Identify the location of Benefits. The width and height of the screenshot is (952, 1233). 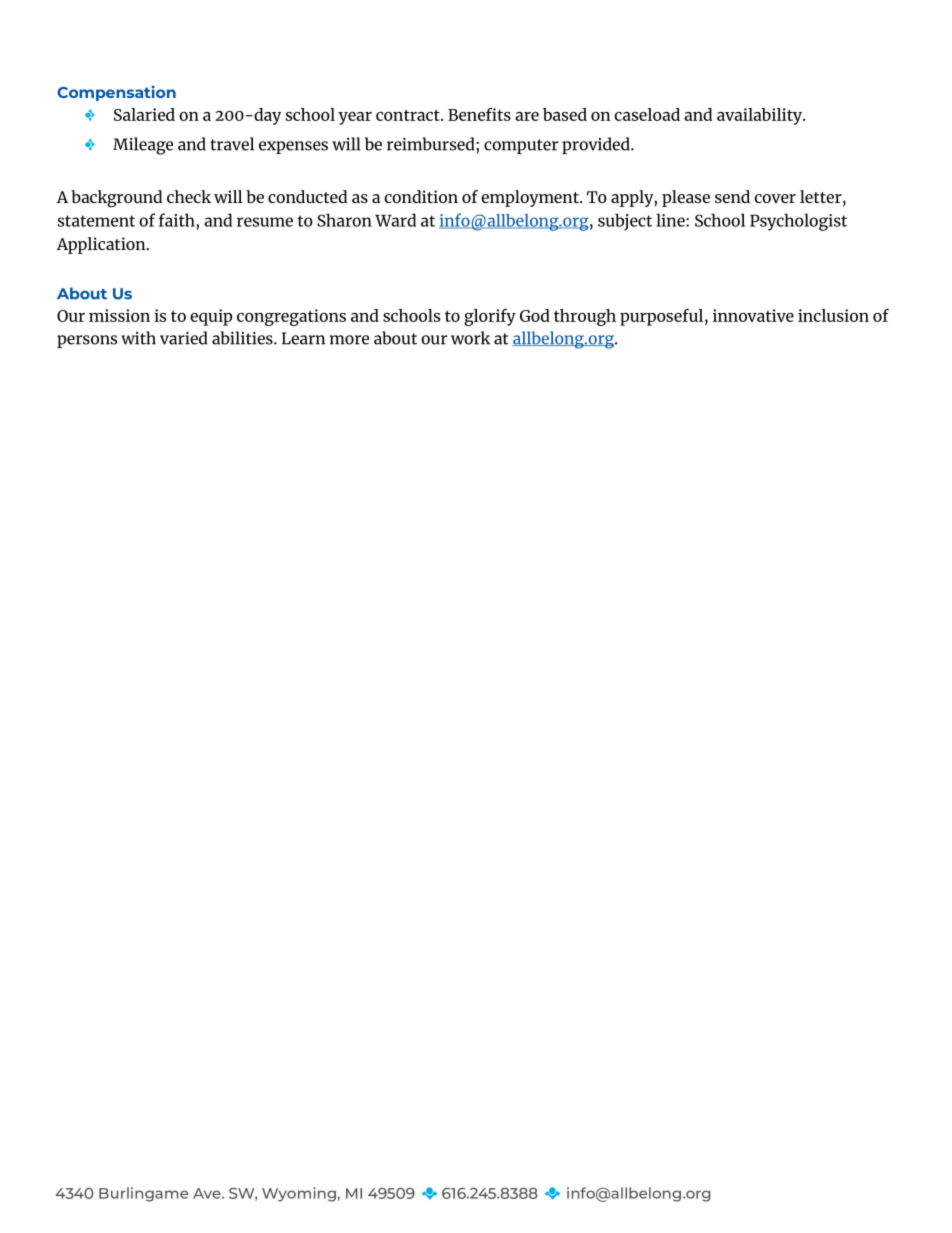
(479, 114).
